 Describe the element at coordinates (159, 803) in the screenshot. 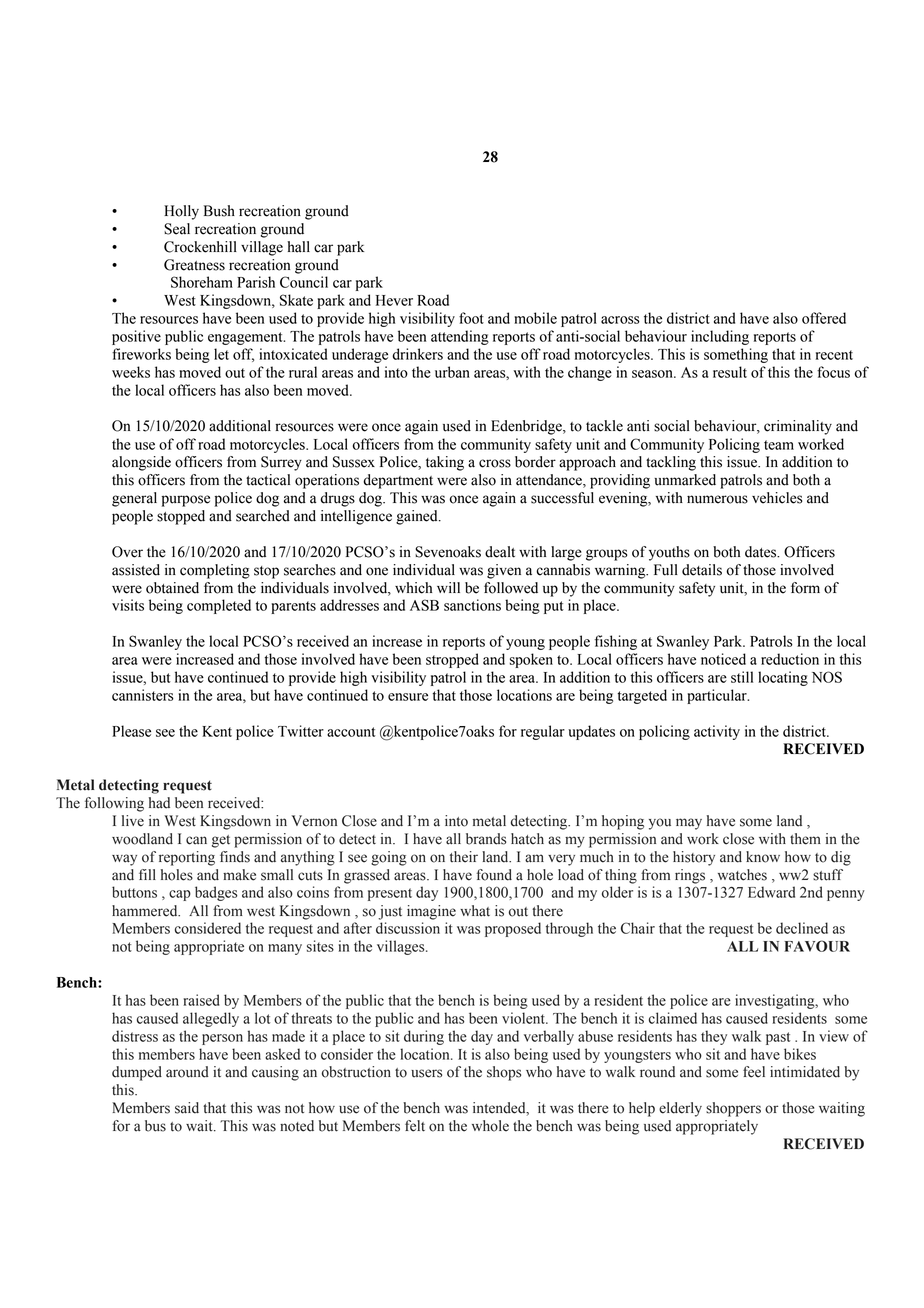

I see `had` at that location.
